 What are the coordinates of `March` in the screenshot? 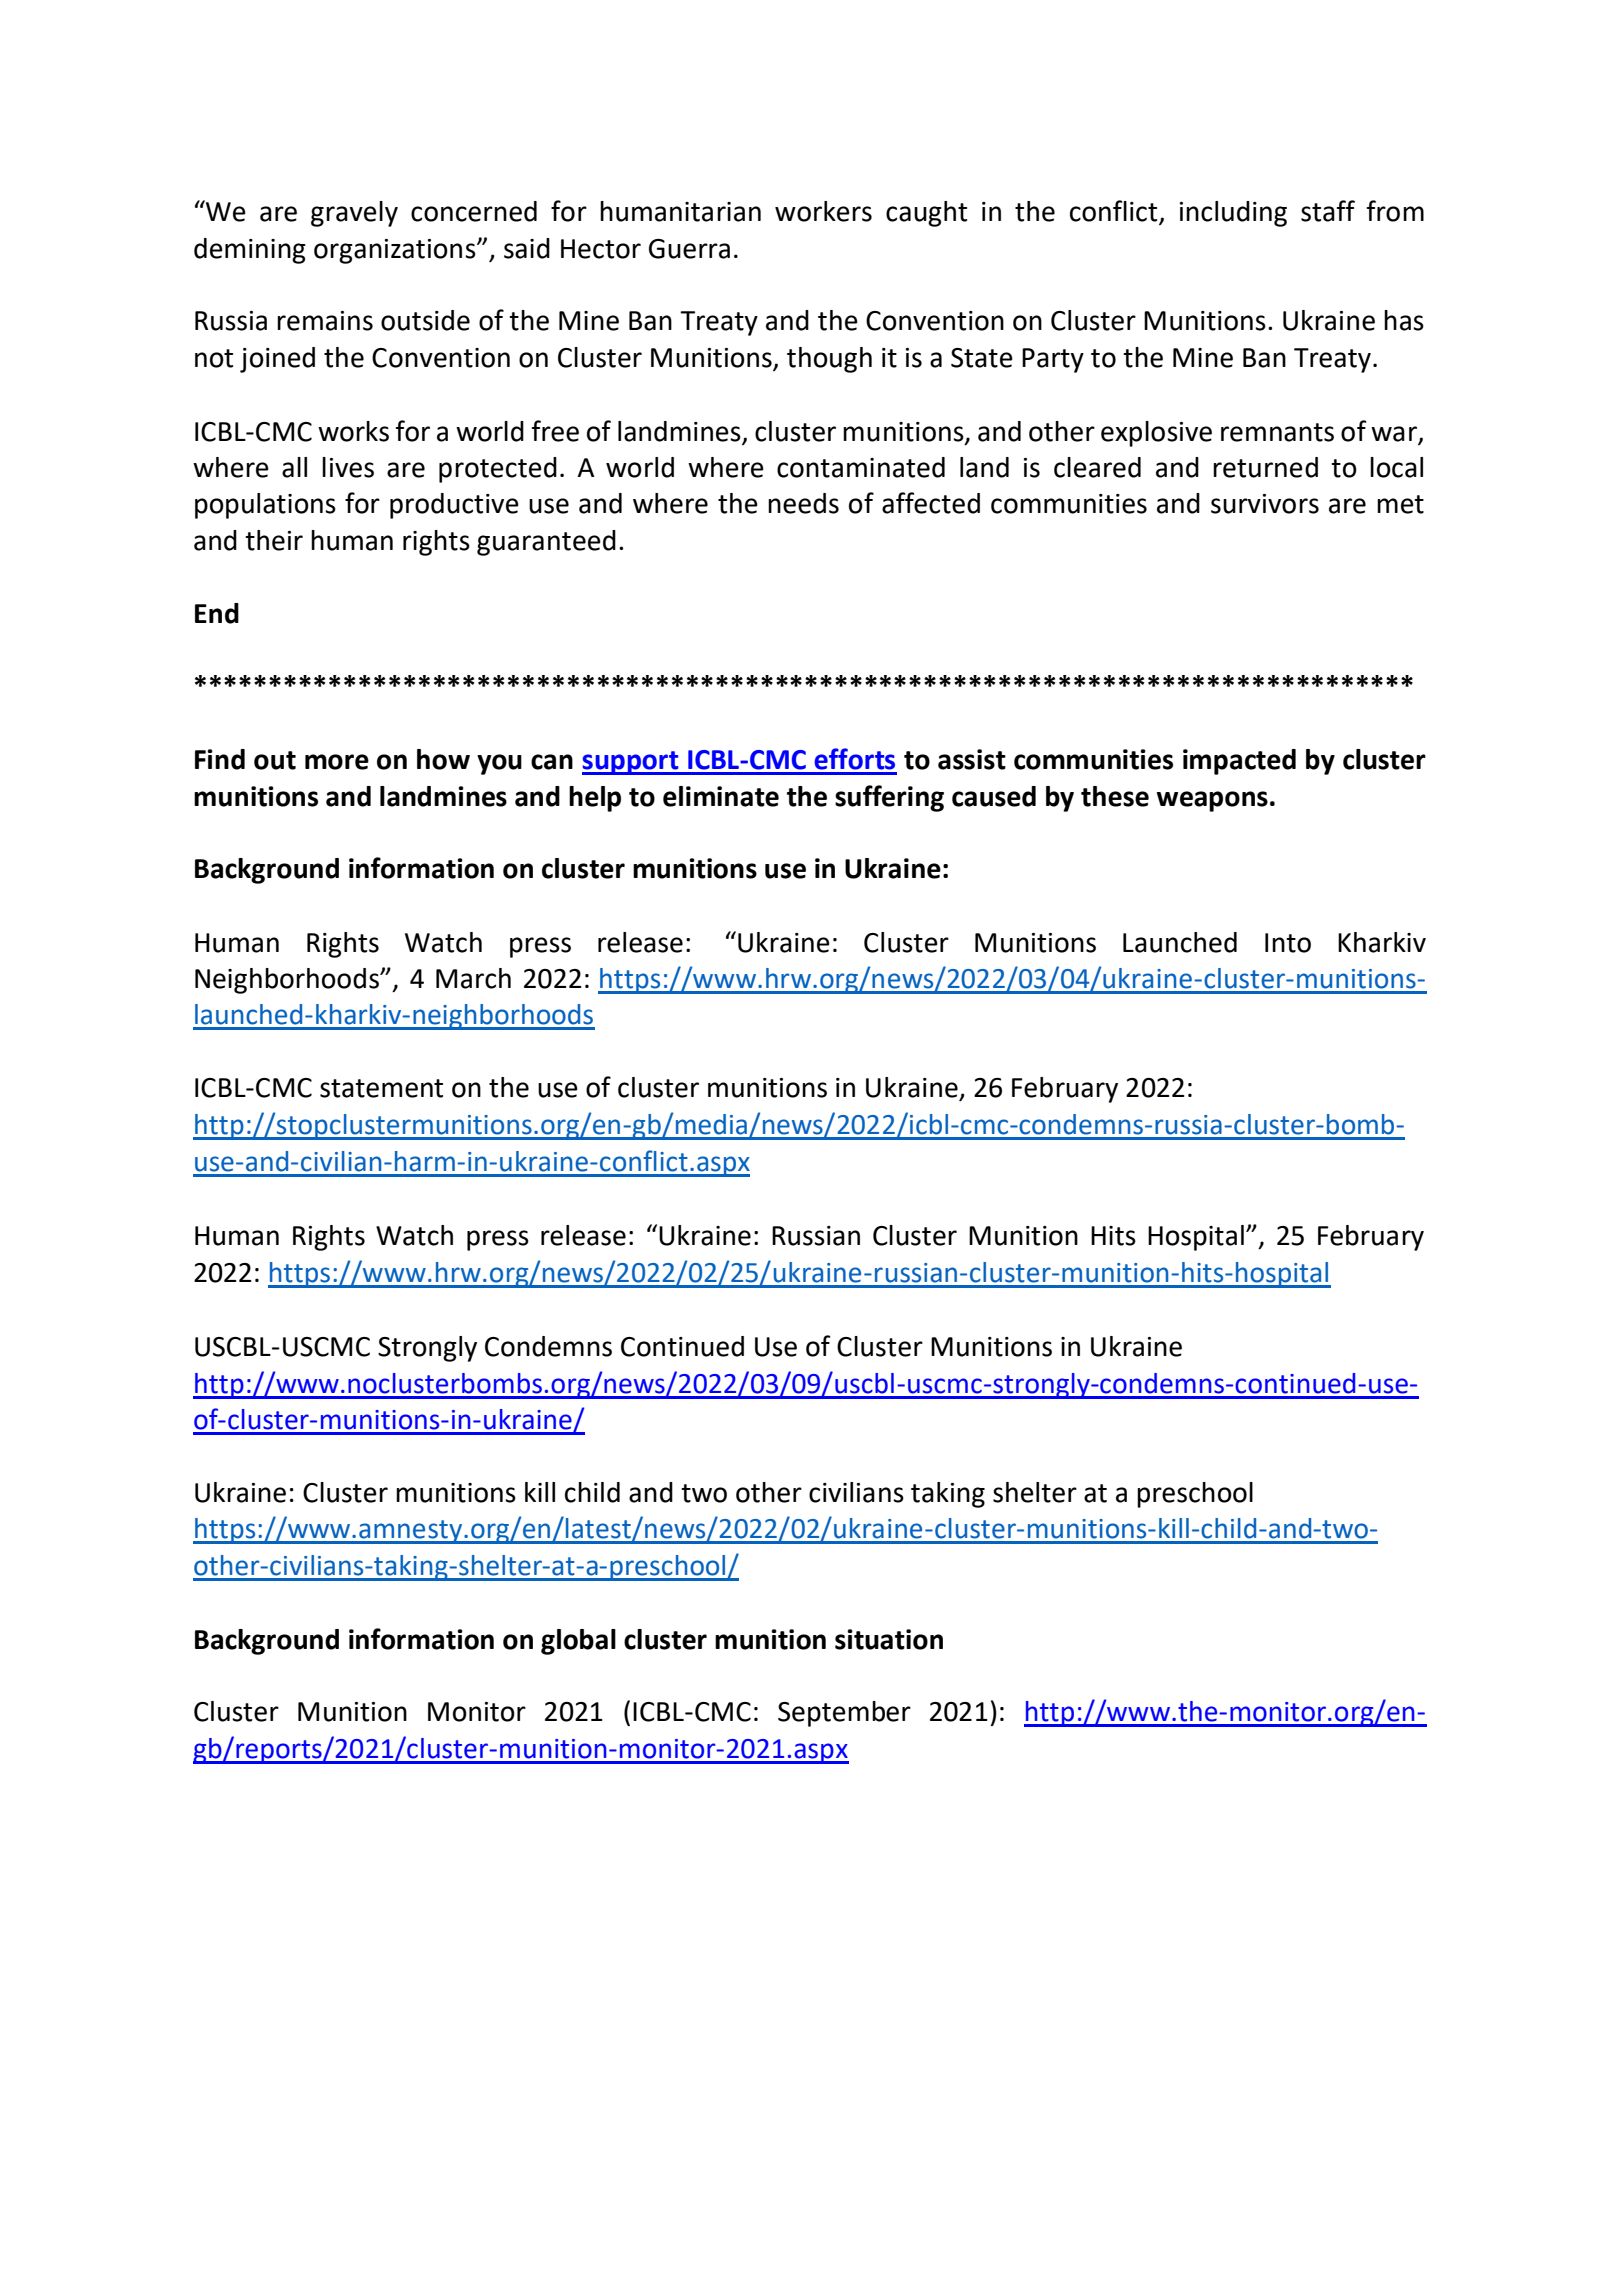 It's located at (473, 978).
